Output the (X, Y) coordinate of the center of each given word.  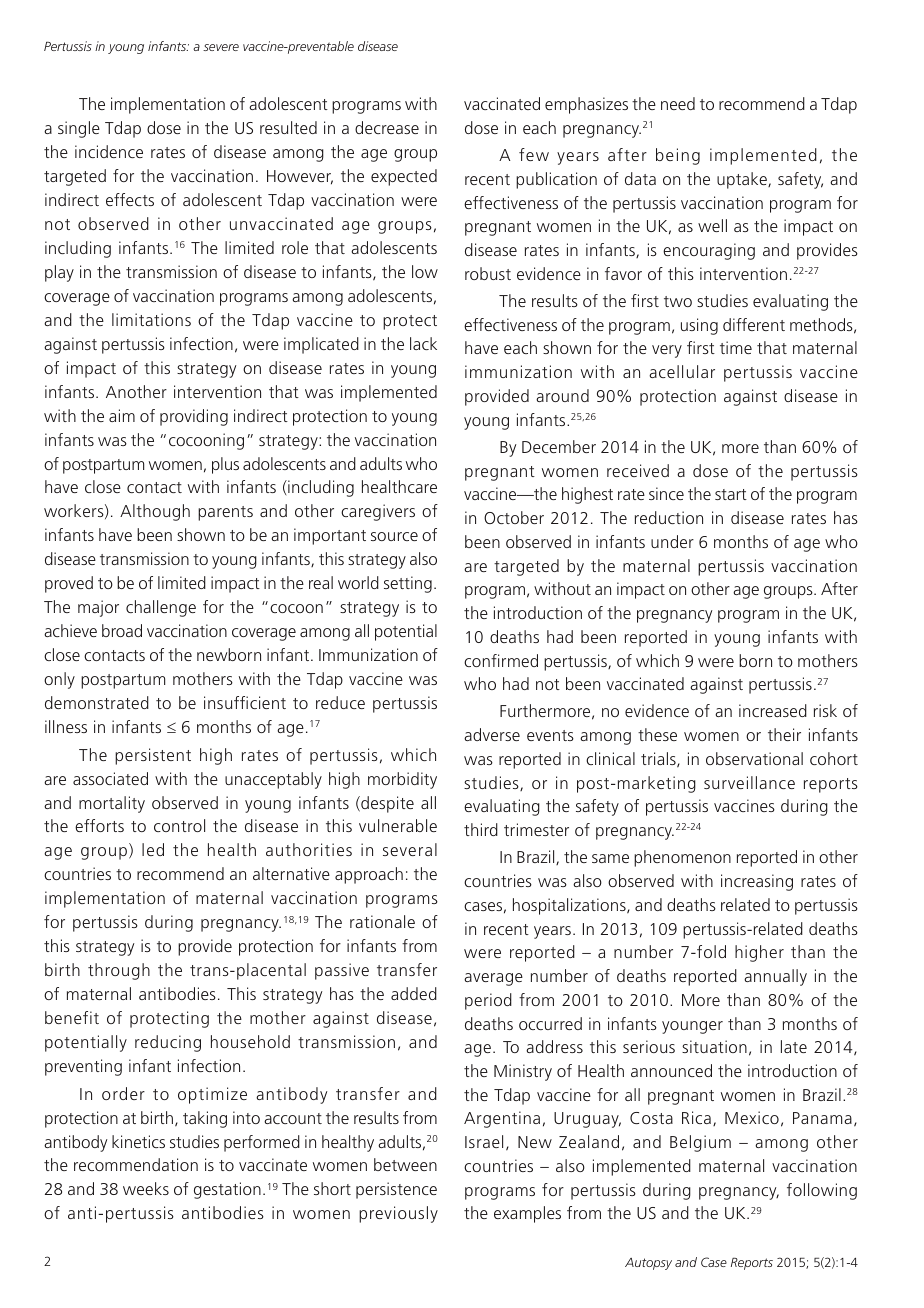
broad (122, 630)
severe (221, 47)
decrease (387, 127)
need (678, 103)
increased (773, 710)
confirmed (501, 660)
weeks (146, 1188)
